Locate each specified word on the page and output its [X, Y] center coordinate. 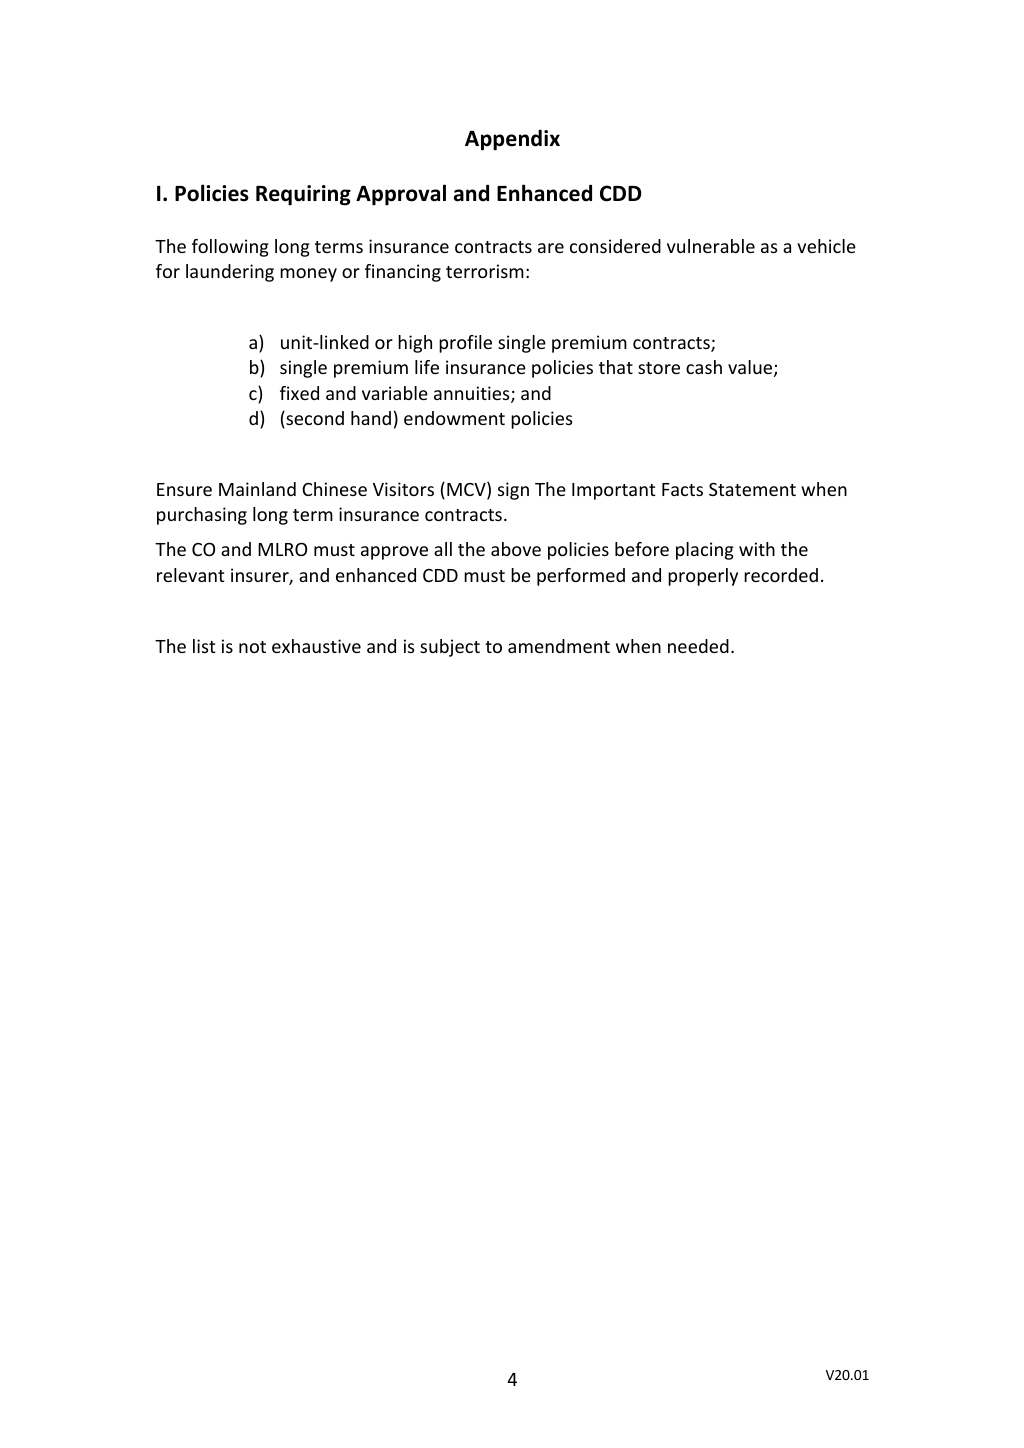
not [252, 647]
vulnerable [711, 246]
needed [698, 646]
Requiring [303, 195]
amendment [559, 646]
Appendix [512, 140]
